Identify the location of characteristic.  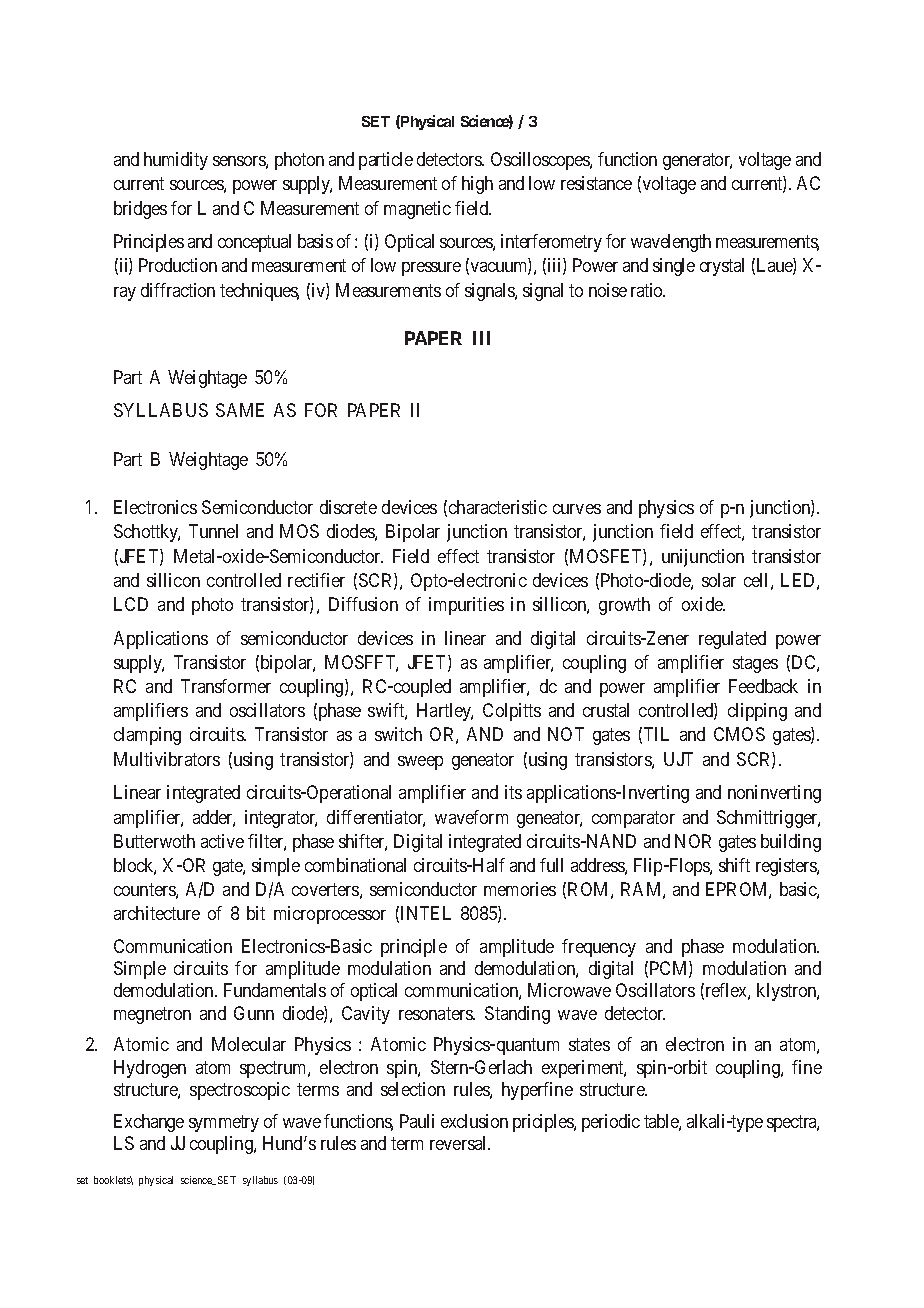
(498, 507).
